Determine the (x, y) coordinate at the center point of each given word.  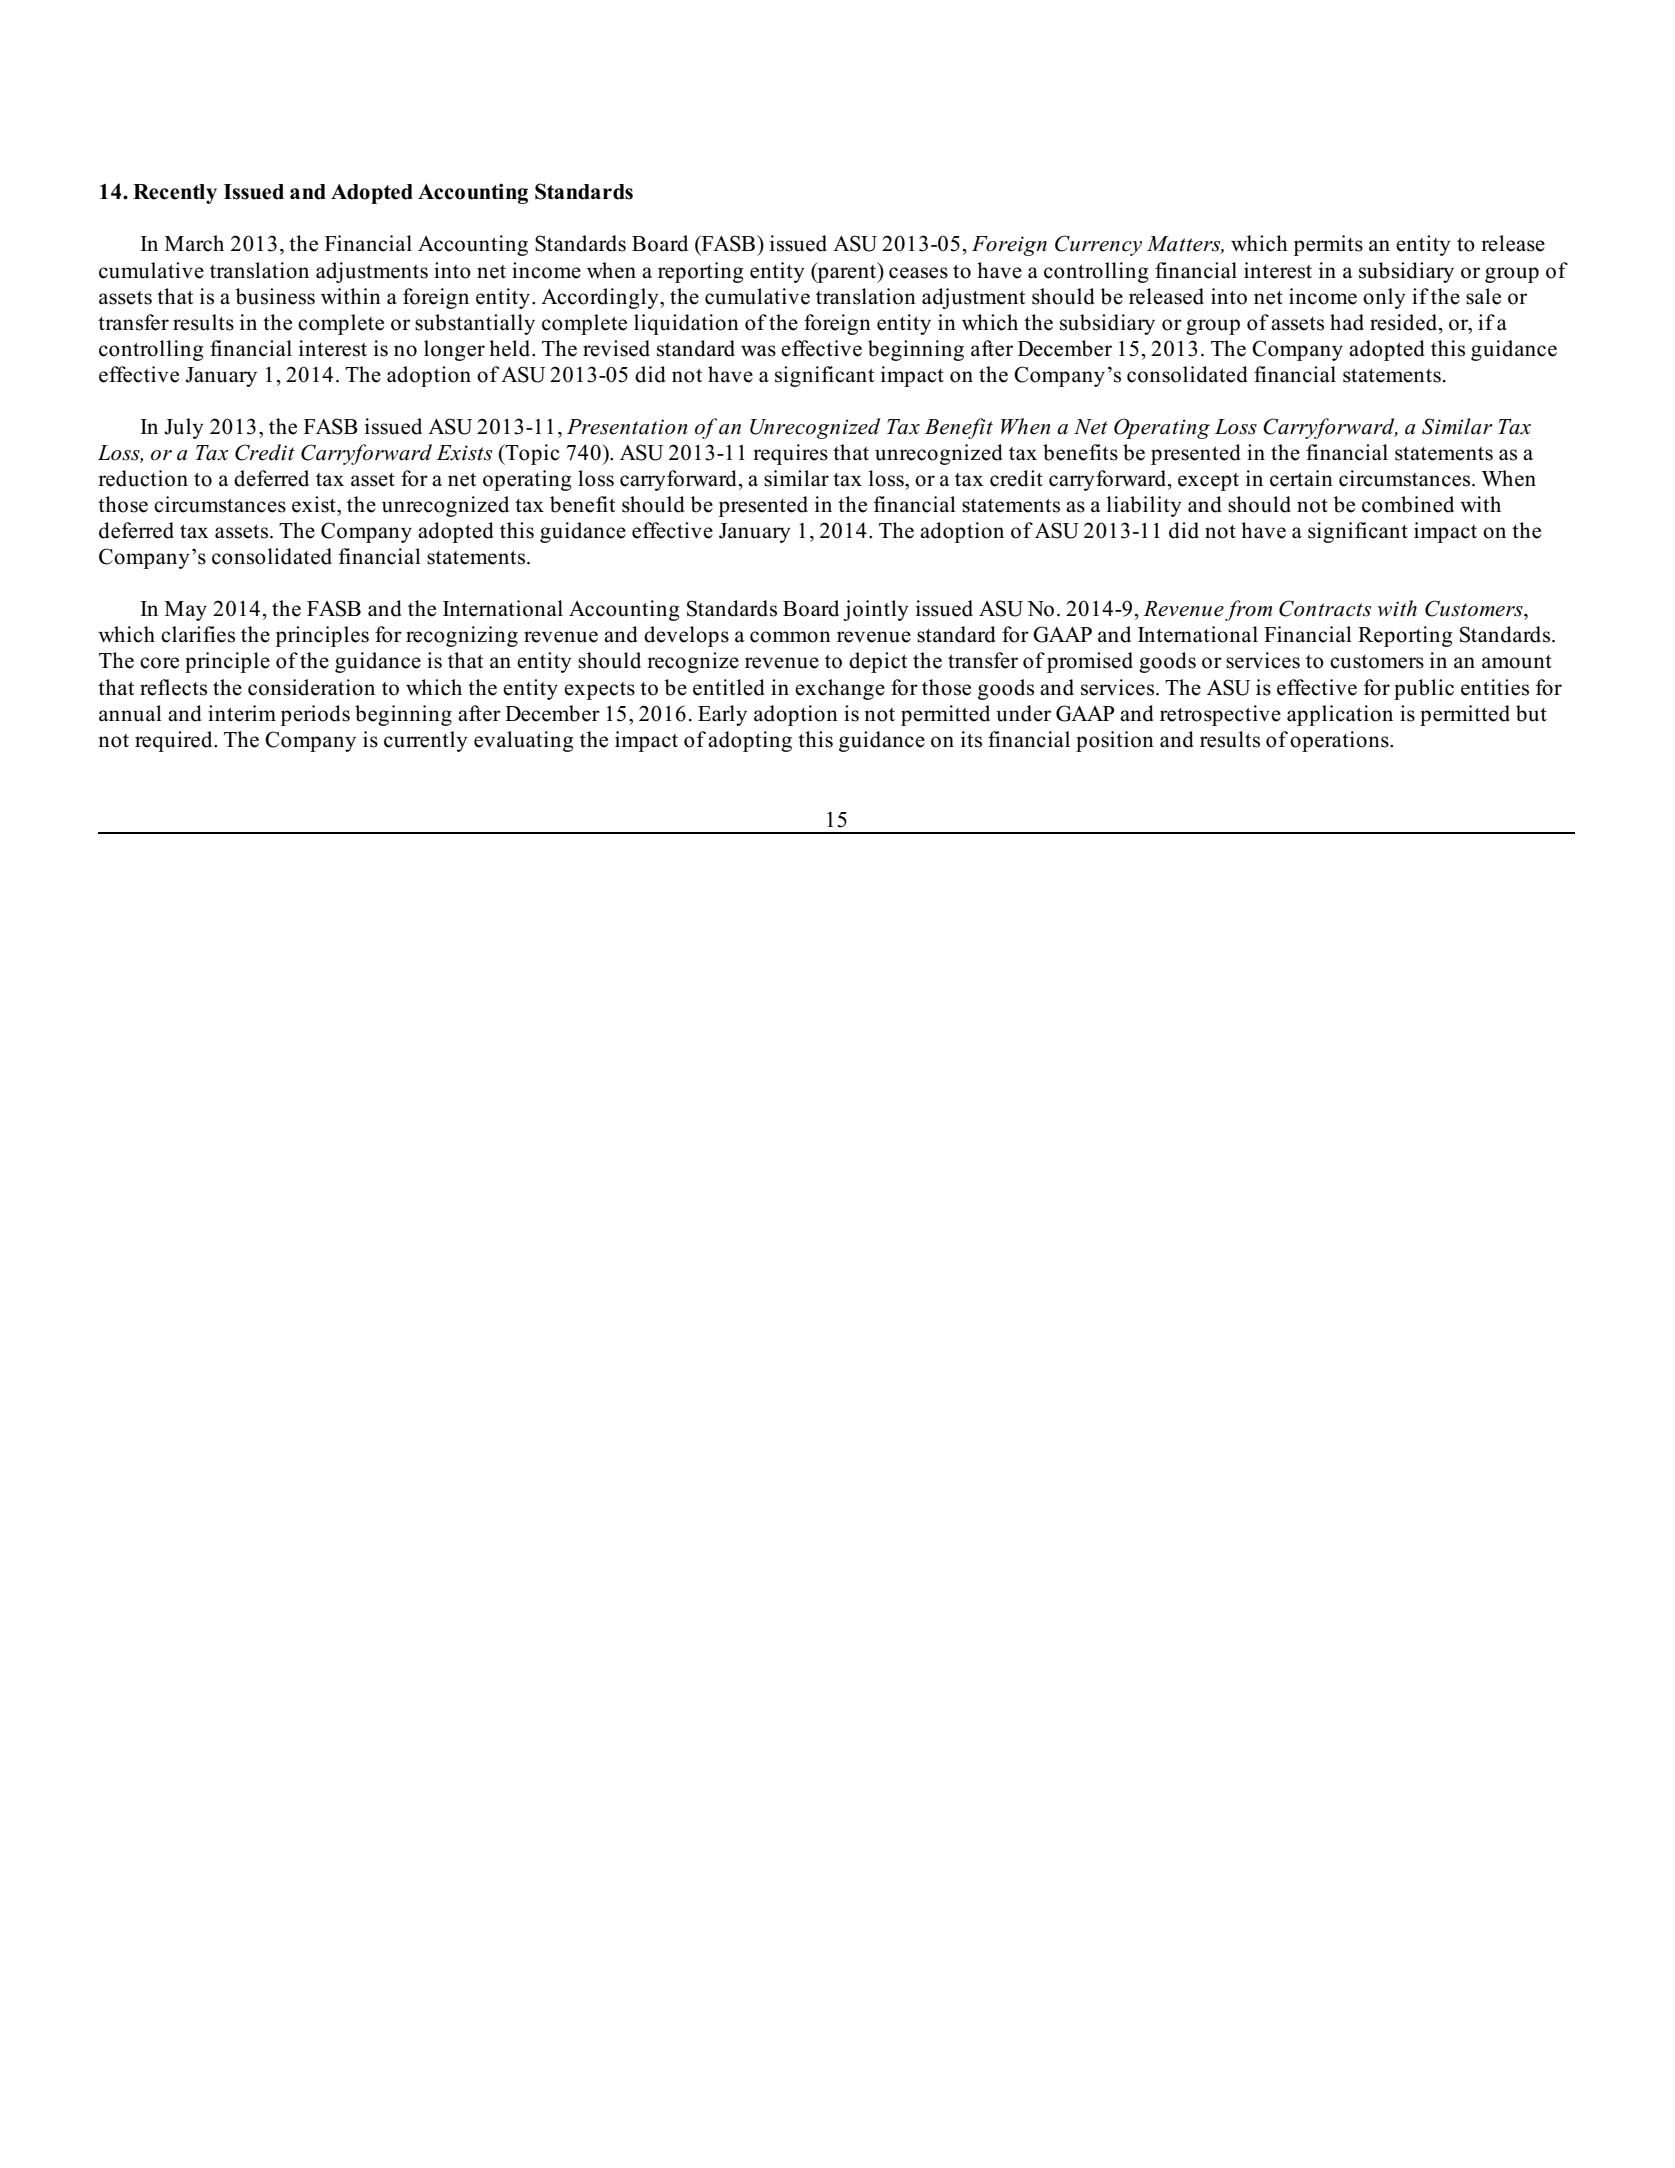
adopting (750, 741)
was (758, 351)
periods (315, 715)
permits (1328, 245)
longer (454, 350)
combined (1408, 504)
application (1340, 715)
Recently (175, 194)
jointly (876, 610)
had (1347, 322)
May (186, 611)
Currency (1098, 245)
